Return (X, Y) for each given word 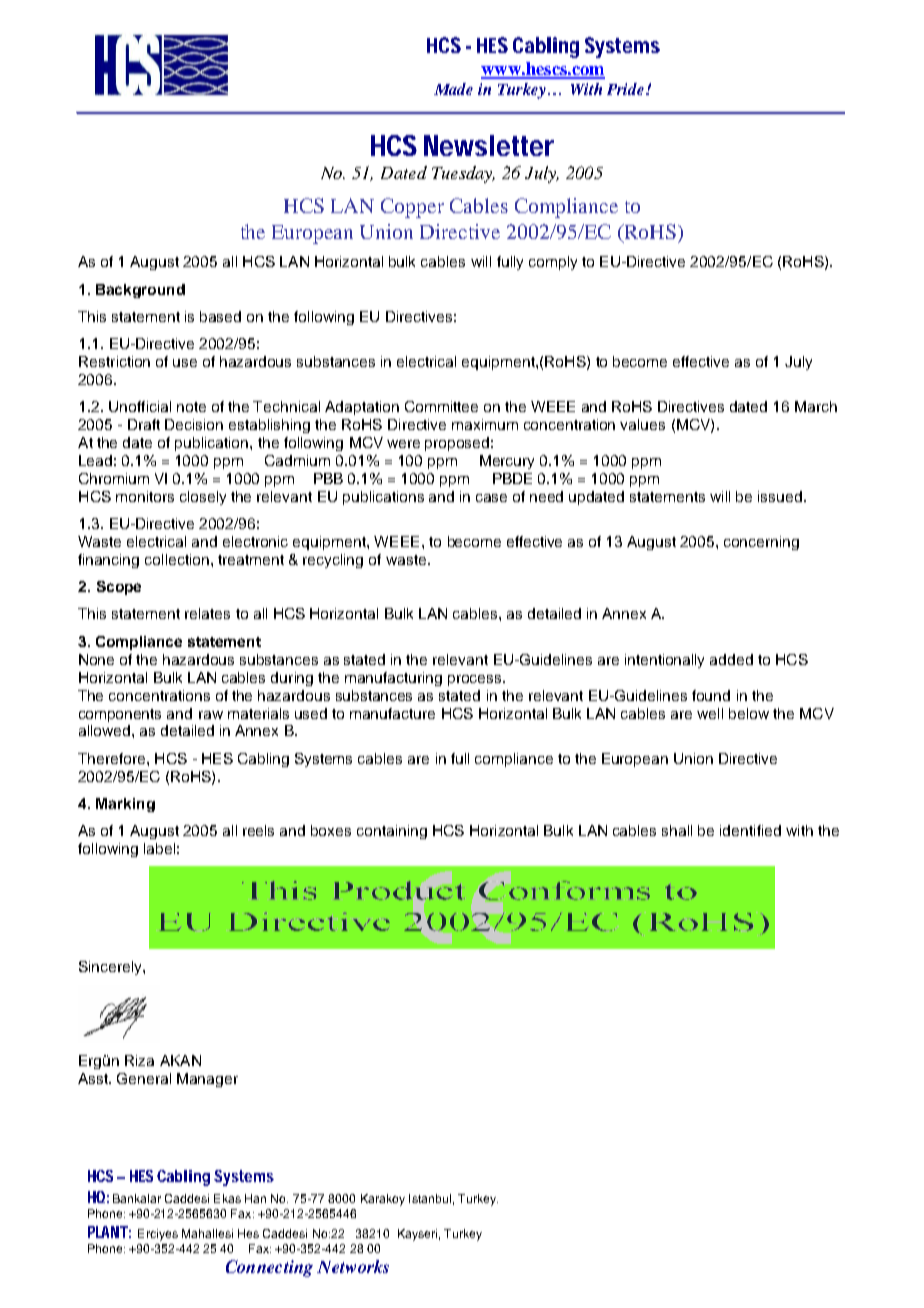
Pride (627, 89)
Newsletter (489, 145)
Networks (353, 1266)
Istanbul (430, 1198)
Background (140, 291)
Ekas (227, 1198)
